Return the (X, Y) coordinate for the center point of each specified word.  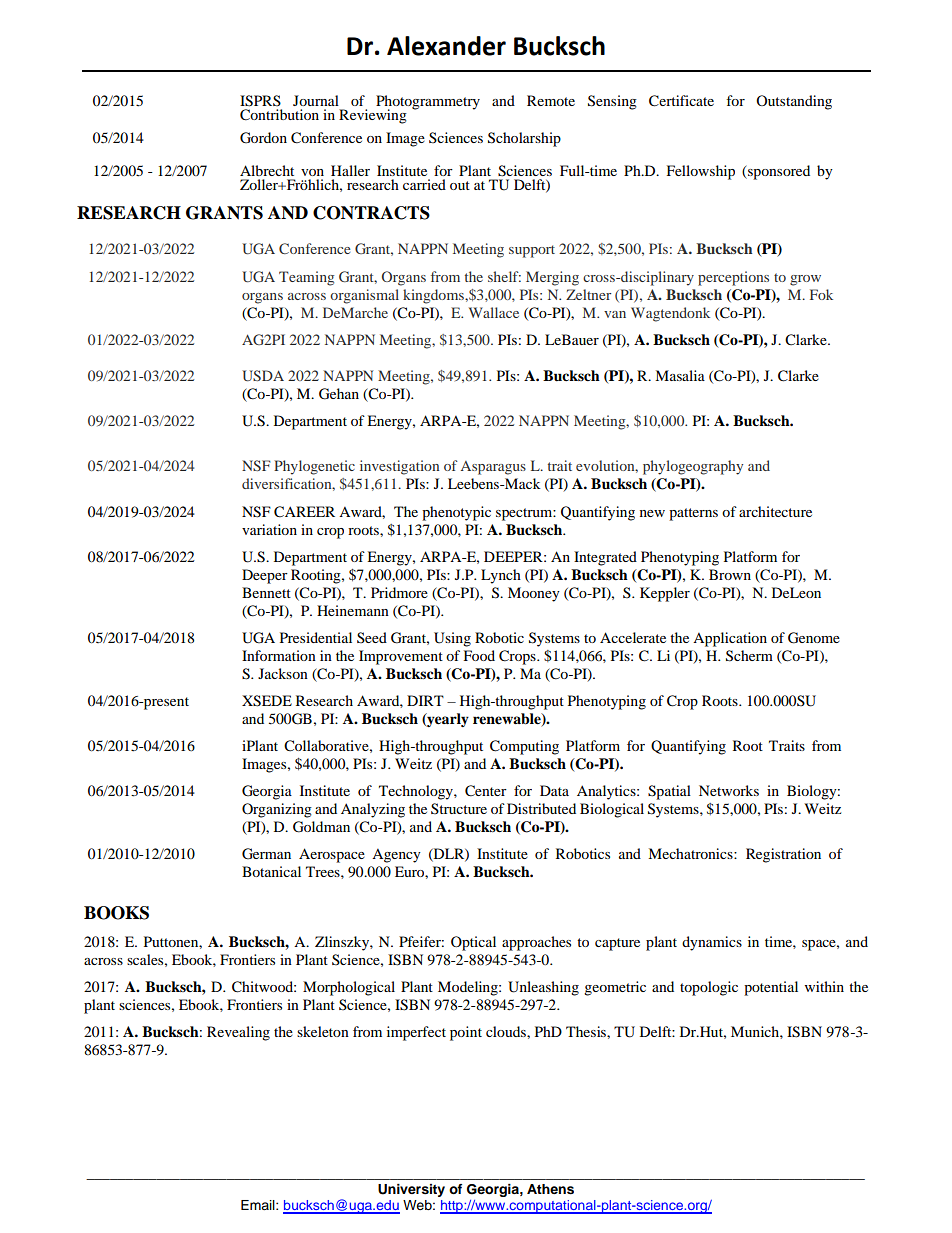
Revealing (238, 1033)
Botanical (271, 871)
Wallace (494, 312)
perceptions (733, 278)
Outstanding (794, 102)
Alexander (446, 46)
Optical (473, 943)
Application (730, 639)
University (411, 1190)
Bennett (266, 592)
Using (452, 639)
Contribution (279, 115)
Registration (783, 855)
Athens (550, 1189)
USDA (263, 375)
